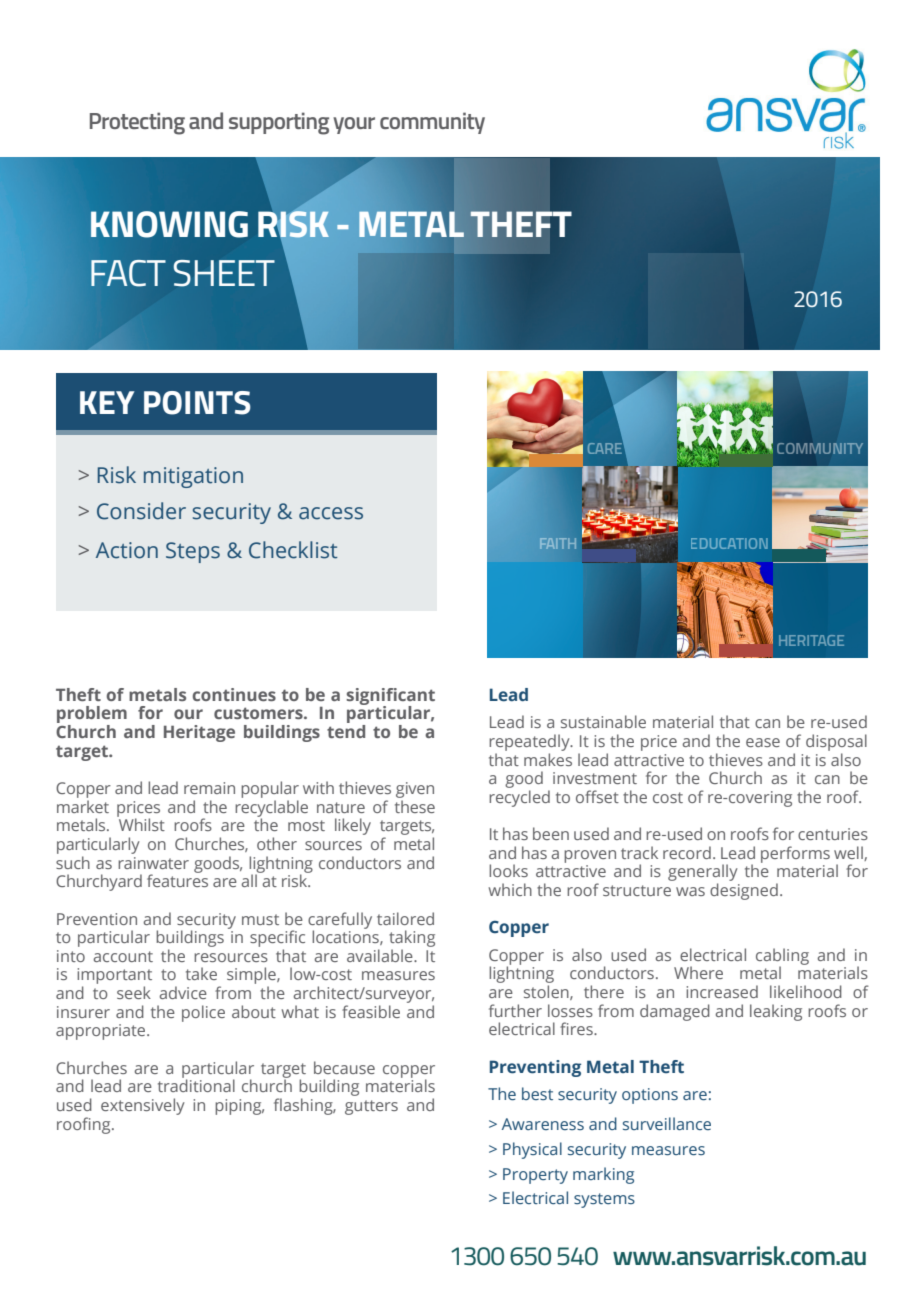  Describe the element at coordinates (234, 694) in the document. I see `continues` at that location.
